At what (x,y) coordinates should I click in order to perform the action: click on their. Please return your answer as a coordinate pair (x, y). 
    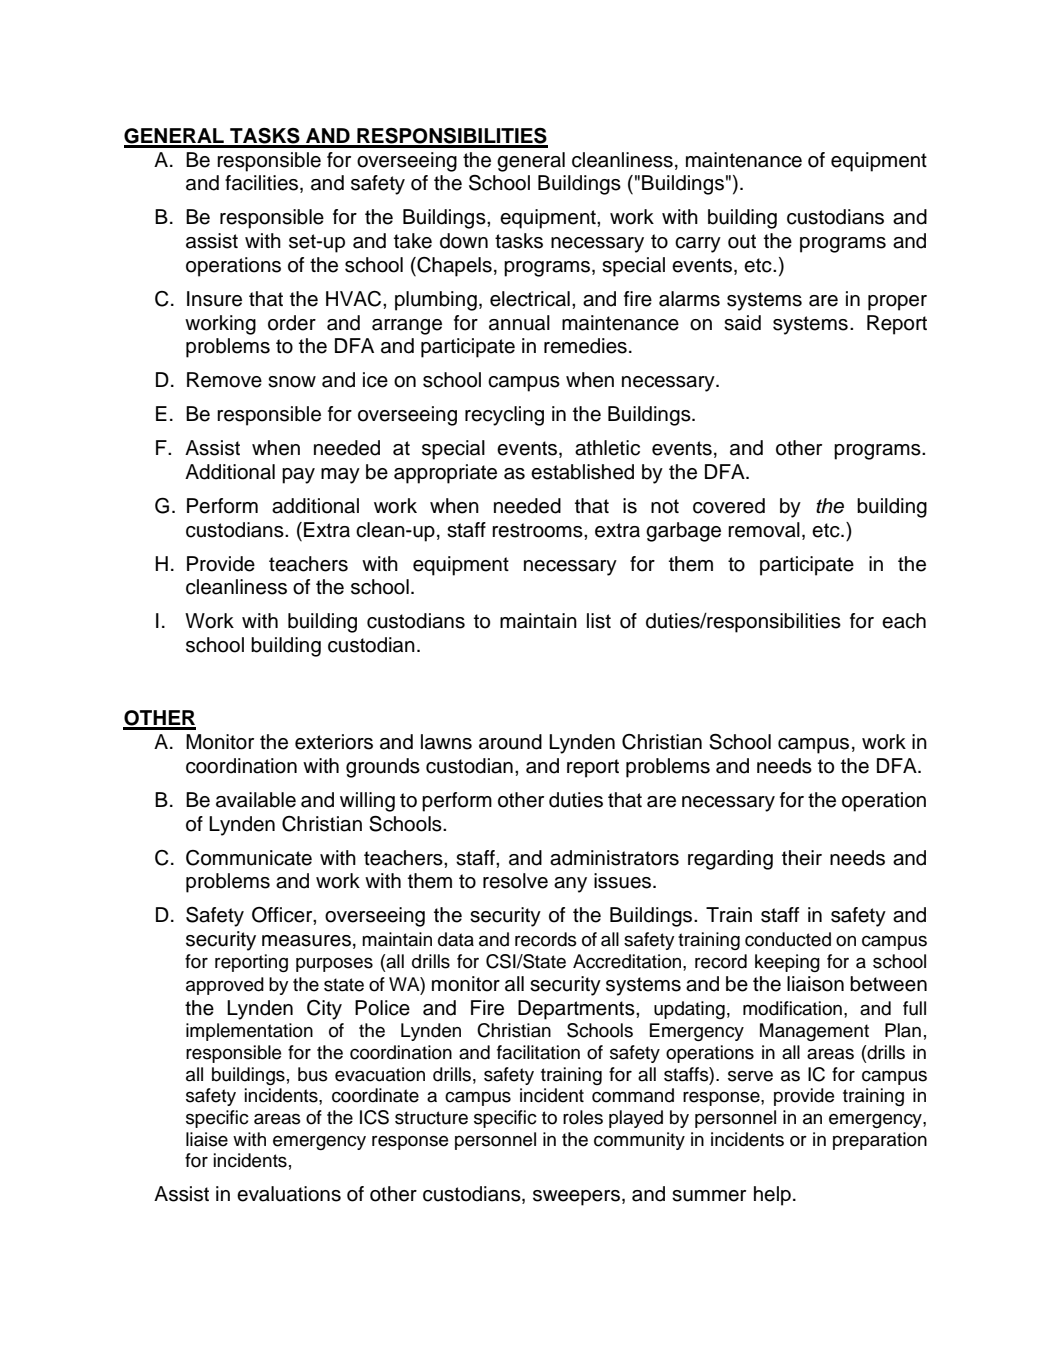
    Looking at the image, I should click on (802, 858).
